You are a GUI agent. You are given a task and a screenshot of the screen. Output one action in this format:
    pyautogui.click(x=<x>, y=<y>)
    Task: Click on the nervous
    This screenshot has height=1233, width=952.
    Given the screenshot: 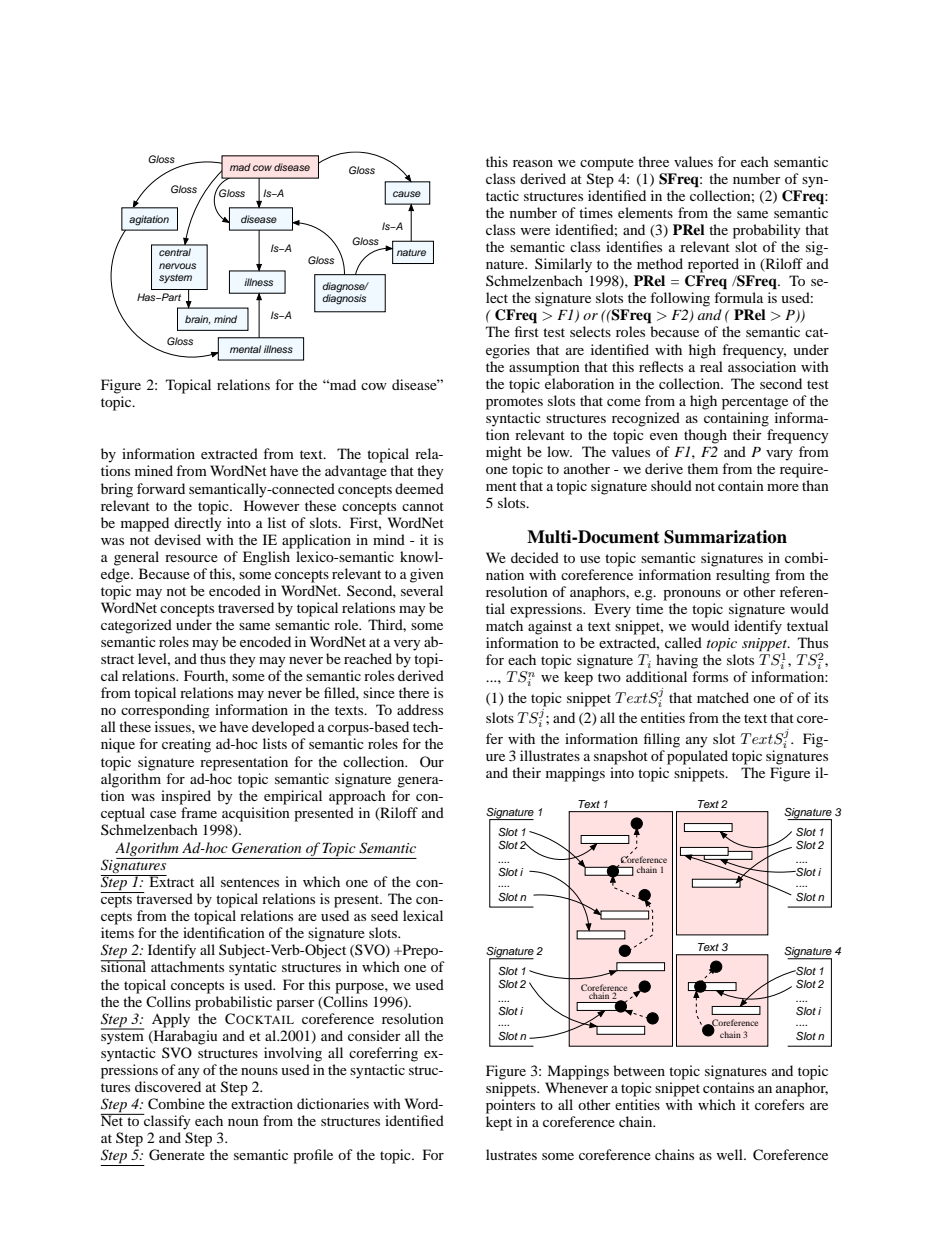 What is the action you would take?
    pyautogui.click(x=177, y=266)
